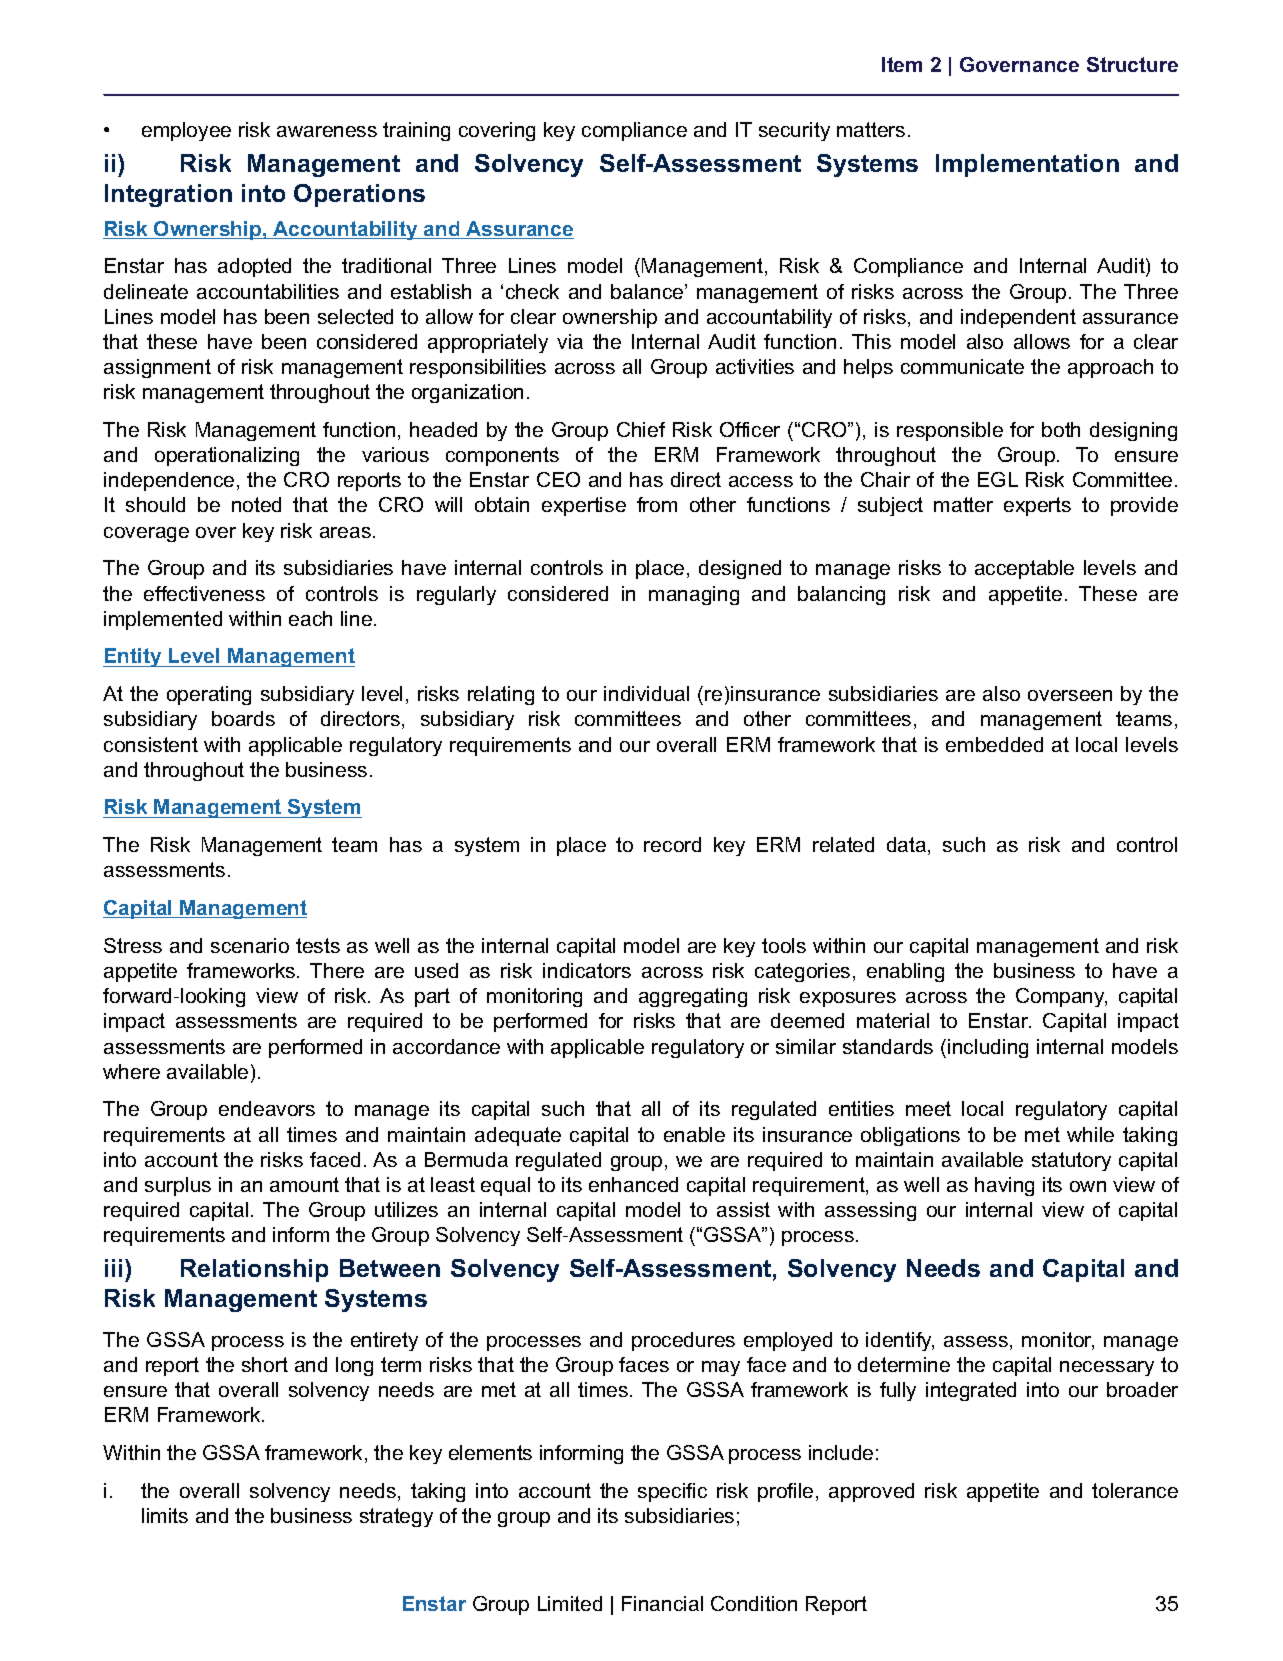  Describe the element at coordinates (1027, 165) in the screenshot. I see `Implementation` at that location.
